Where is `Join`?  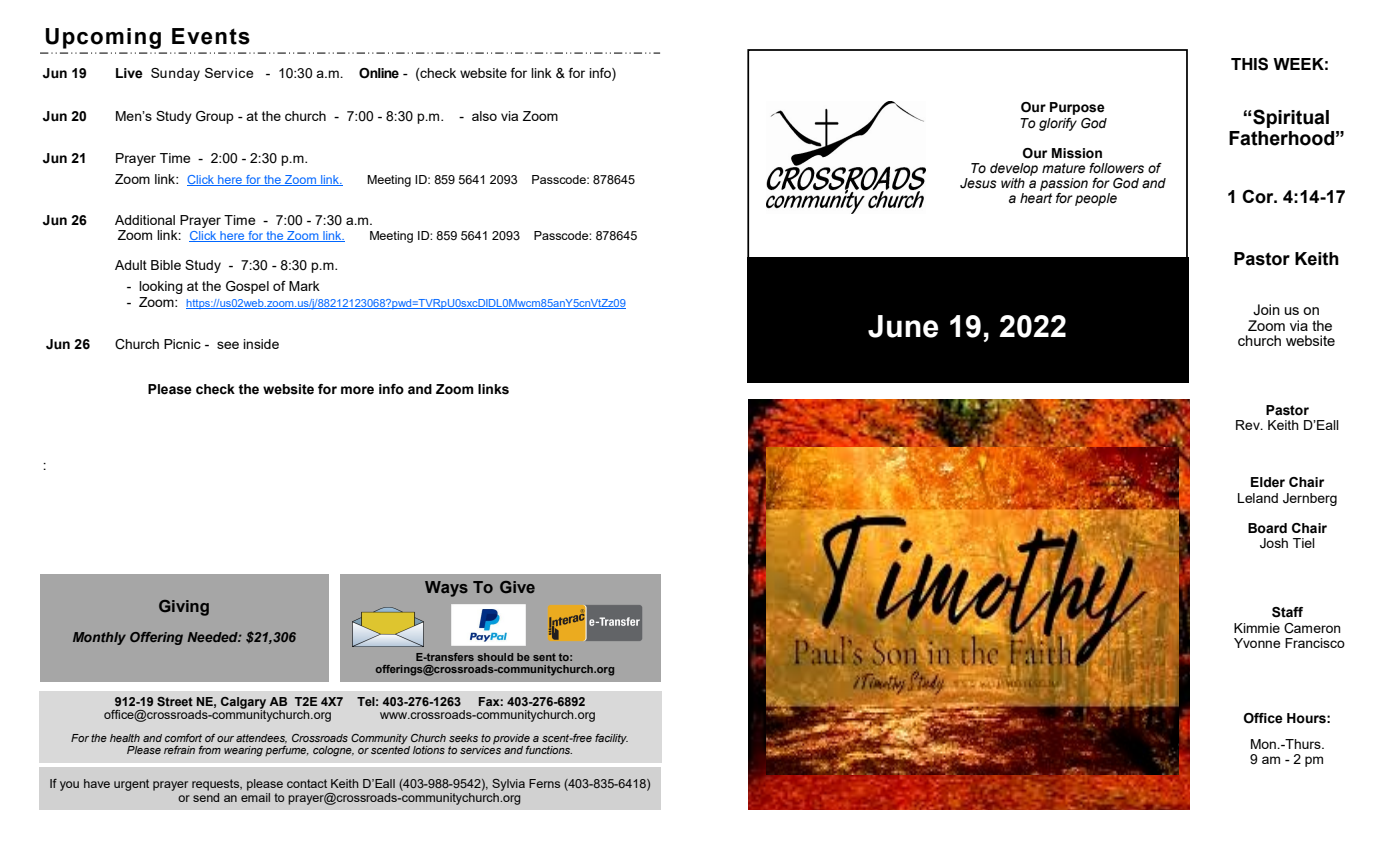
Join is located at coordinates (1266, 310).
